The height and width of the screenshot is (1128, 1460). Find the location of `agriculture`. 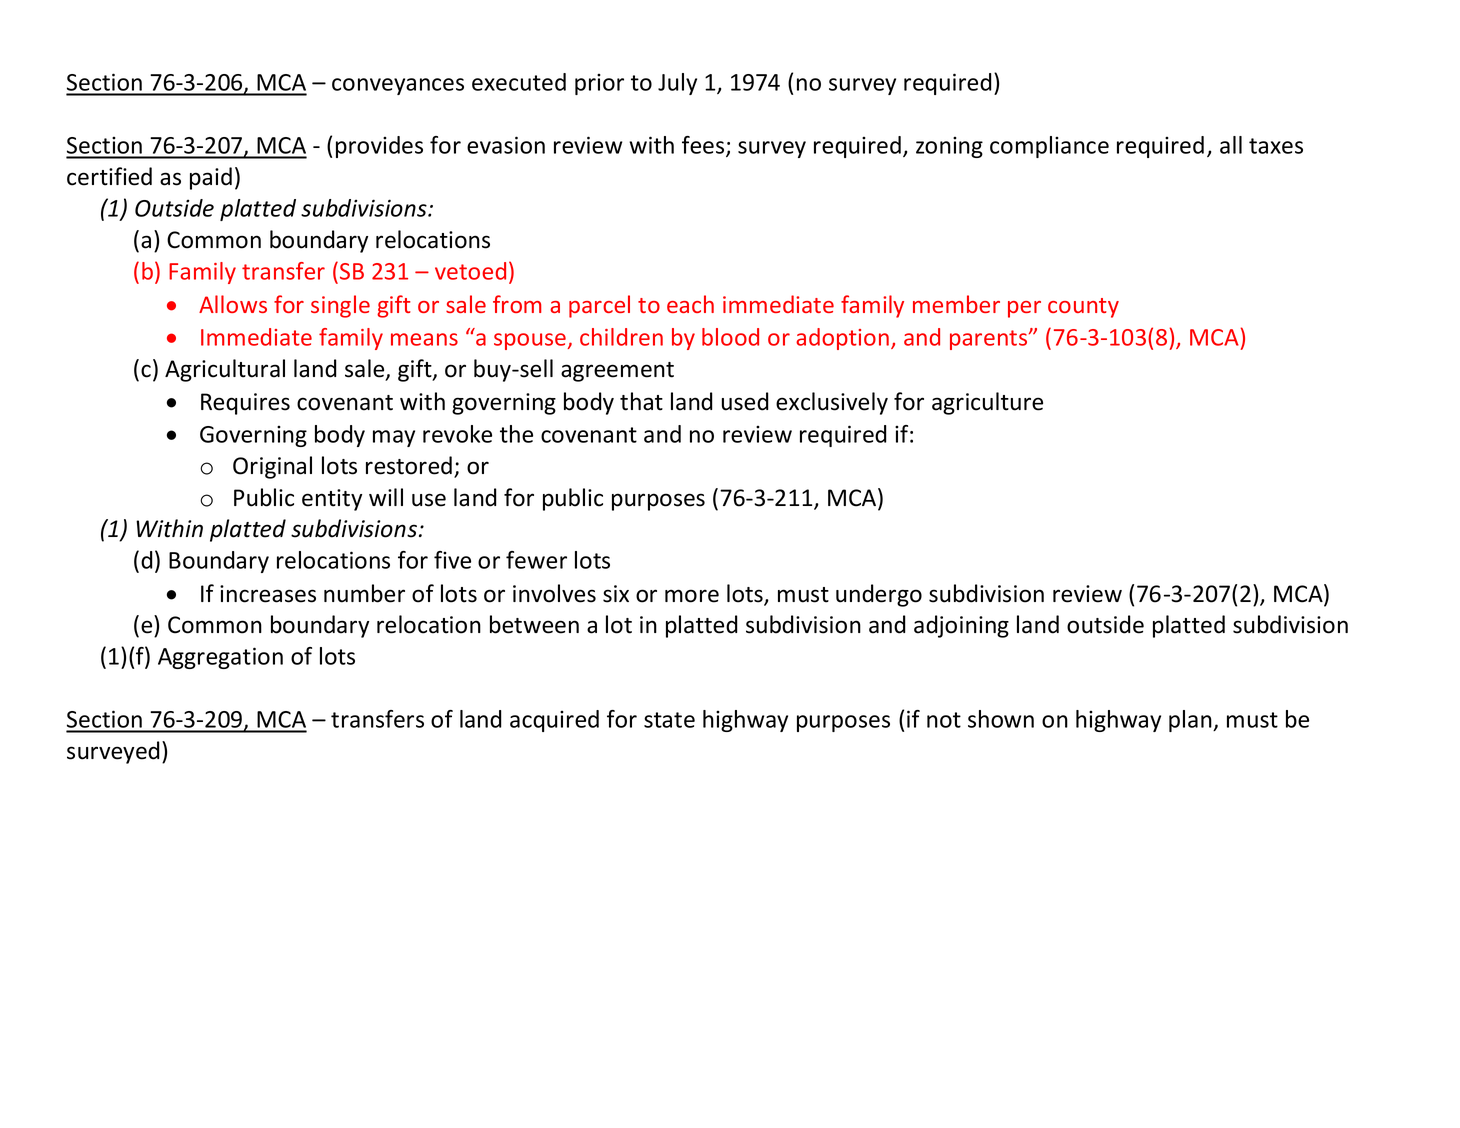

agriculture is located at coordinates (987, 403).
